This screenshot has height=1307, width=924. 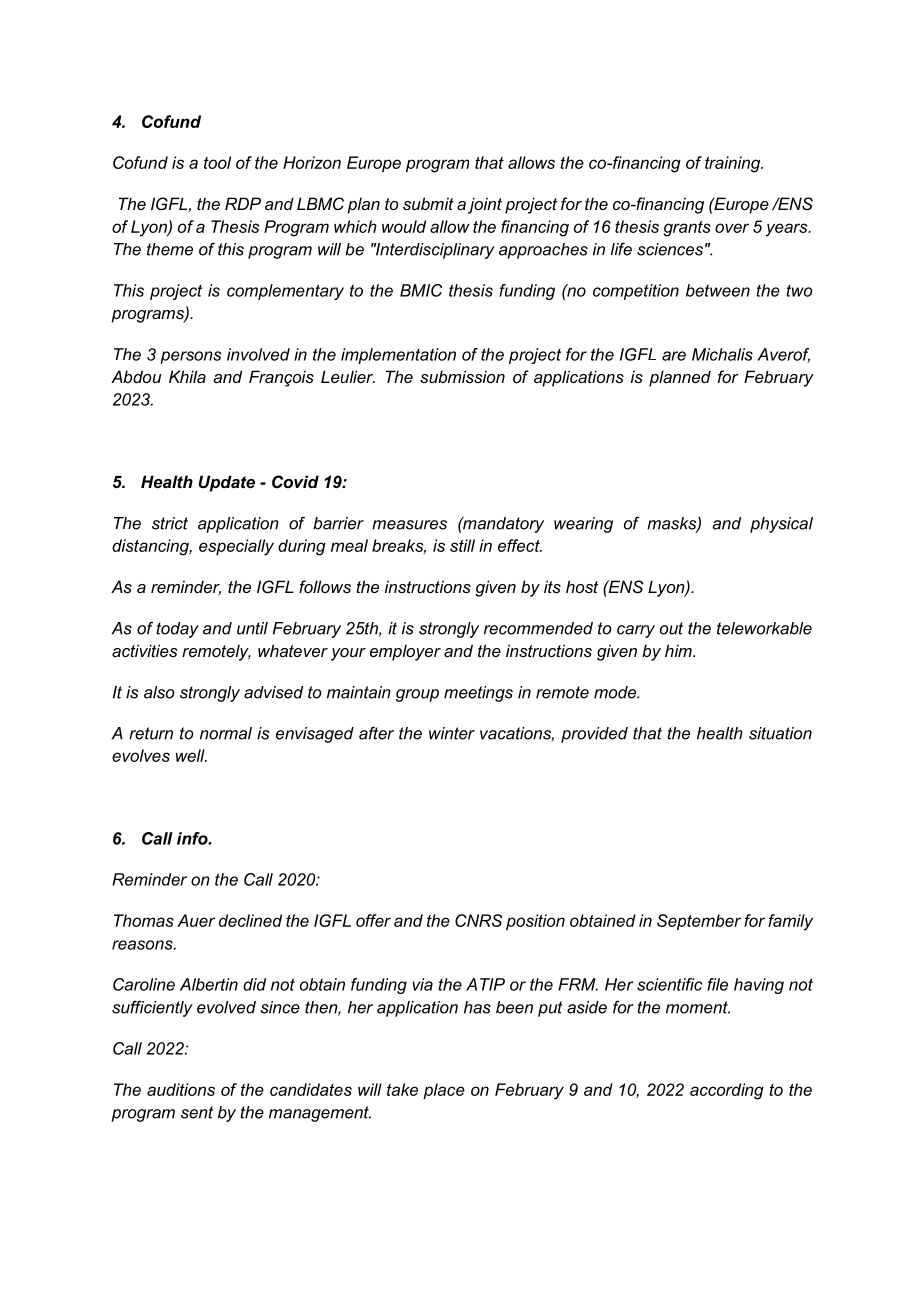 What do you see at coordinates (679, 650) in the screenshot?
I see `him` at bounding box center [679, 650].
